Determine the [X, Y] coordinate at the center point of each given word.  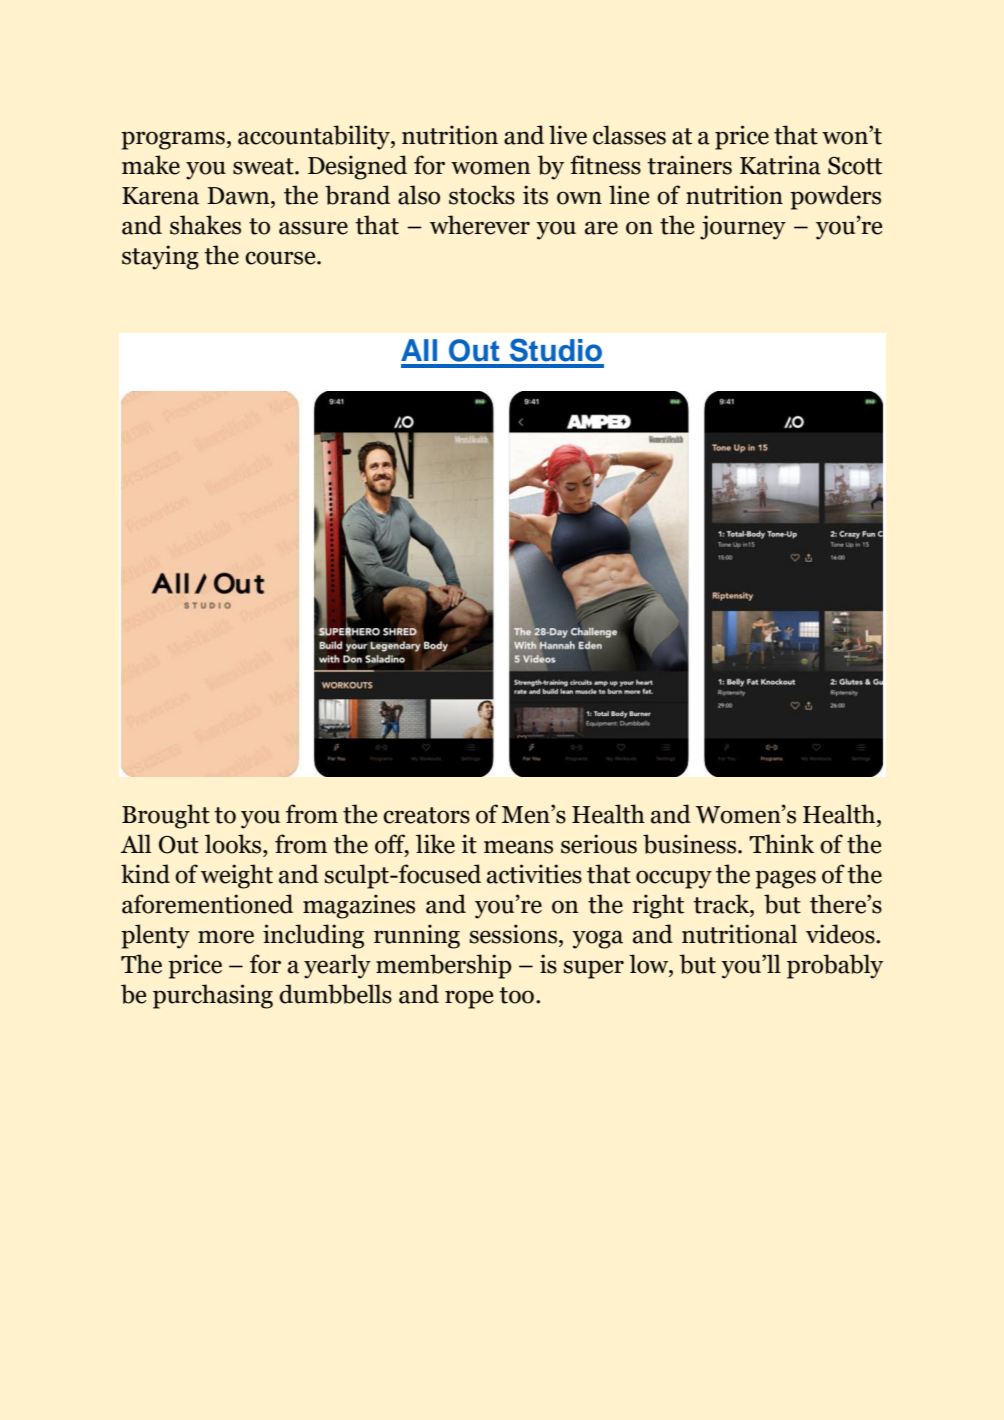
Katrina [780, 165]
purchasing [213, 996]
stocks [482, 195]
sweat [264, 166]
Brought [166, 816]
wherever [480, 225]
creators [426, 815]
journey [743, 227]
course [281, 258]
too [516, 995]
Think [781, 843]
